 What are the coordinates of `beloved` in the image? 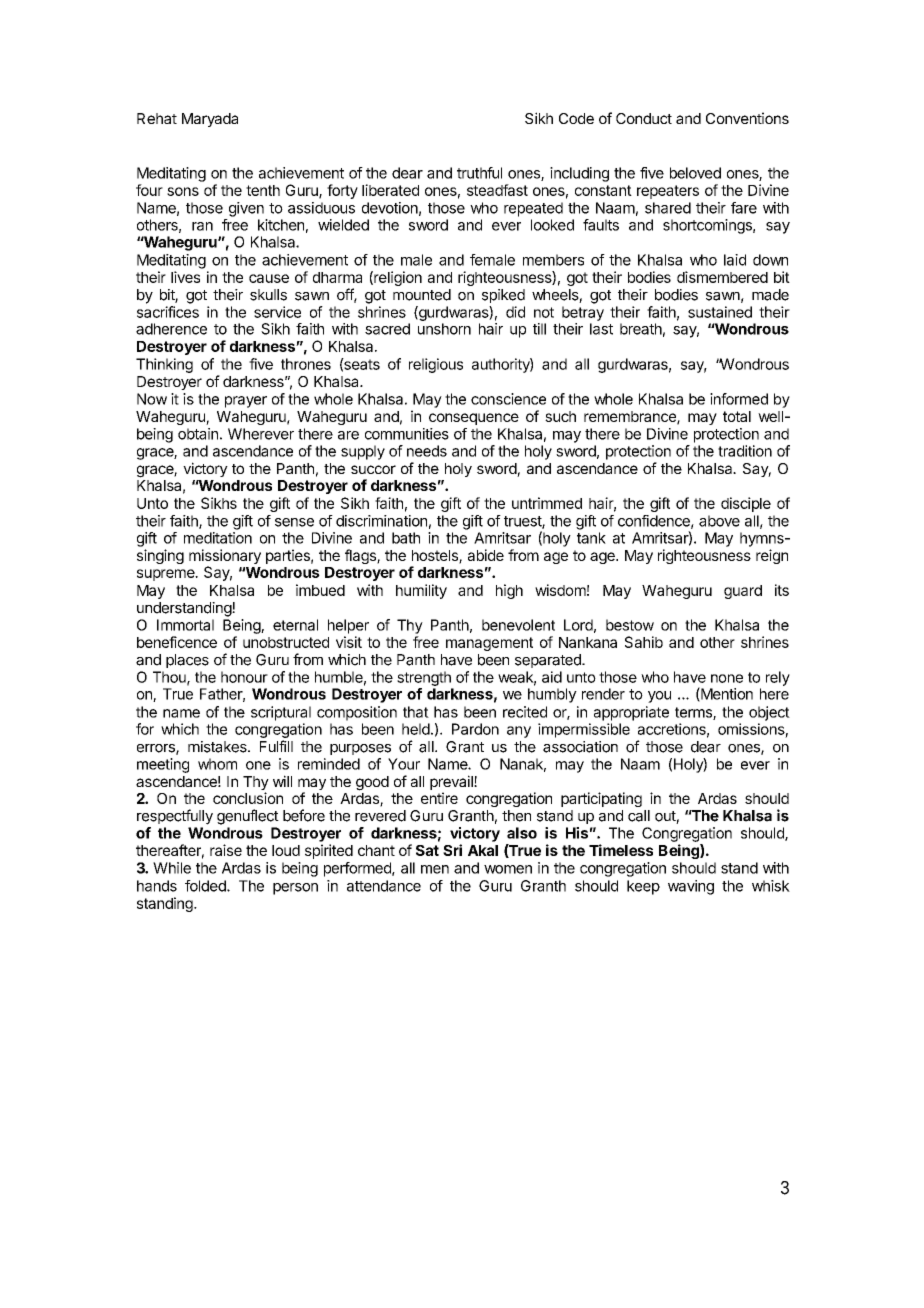 It's located at (695, 173).
